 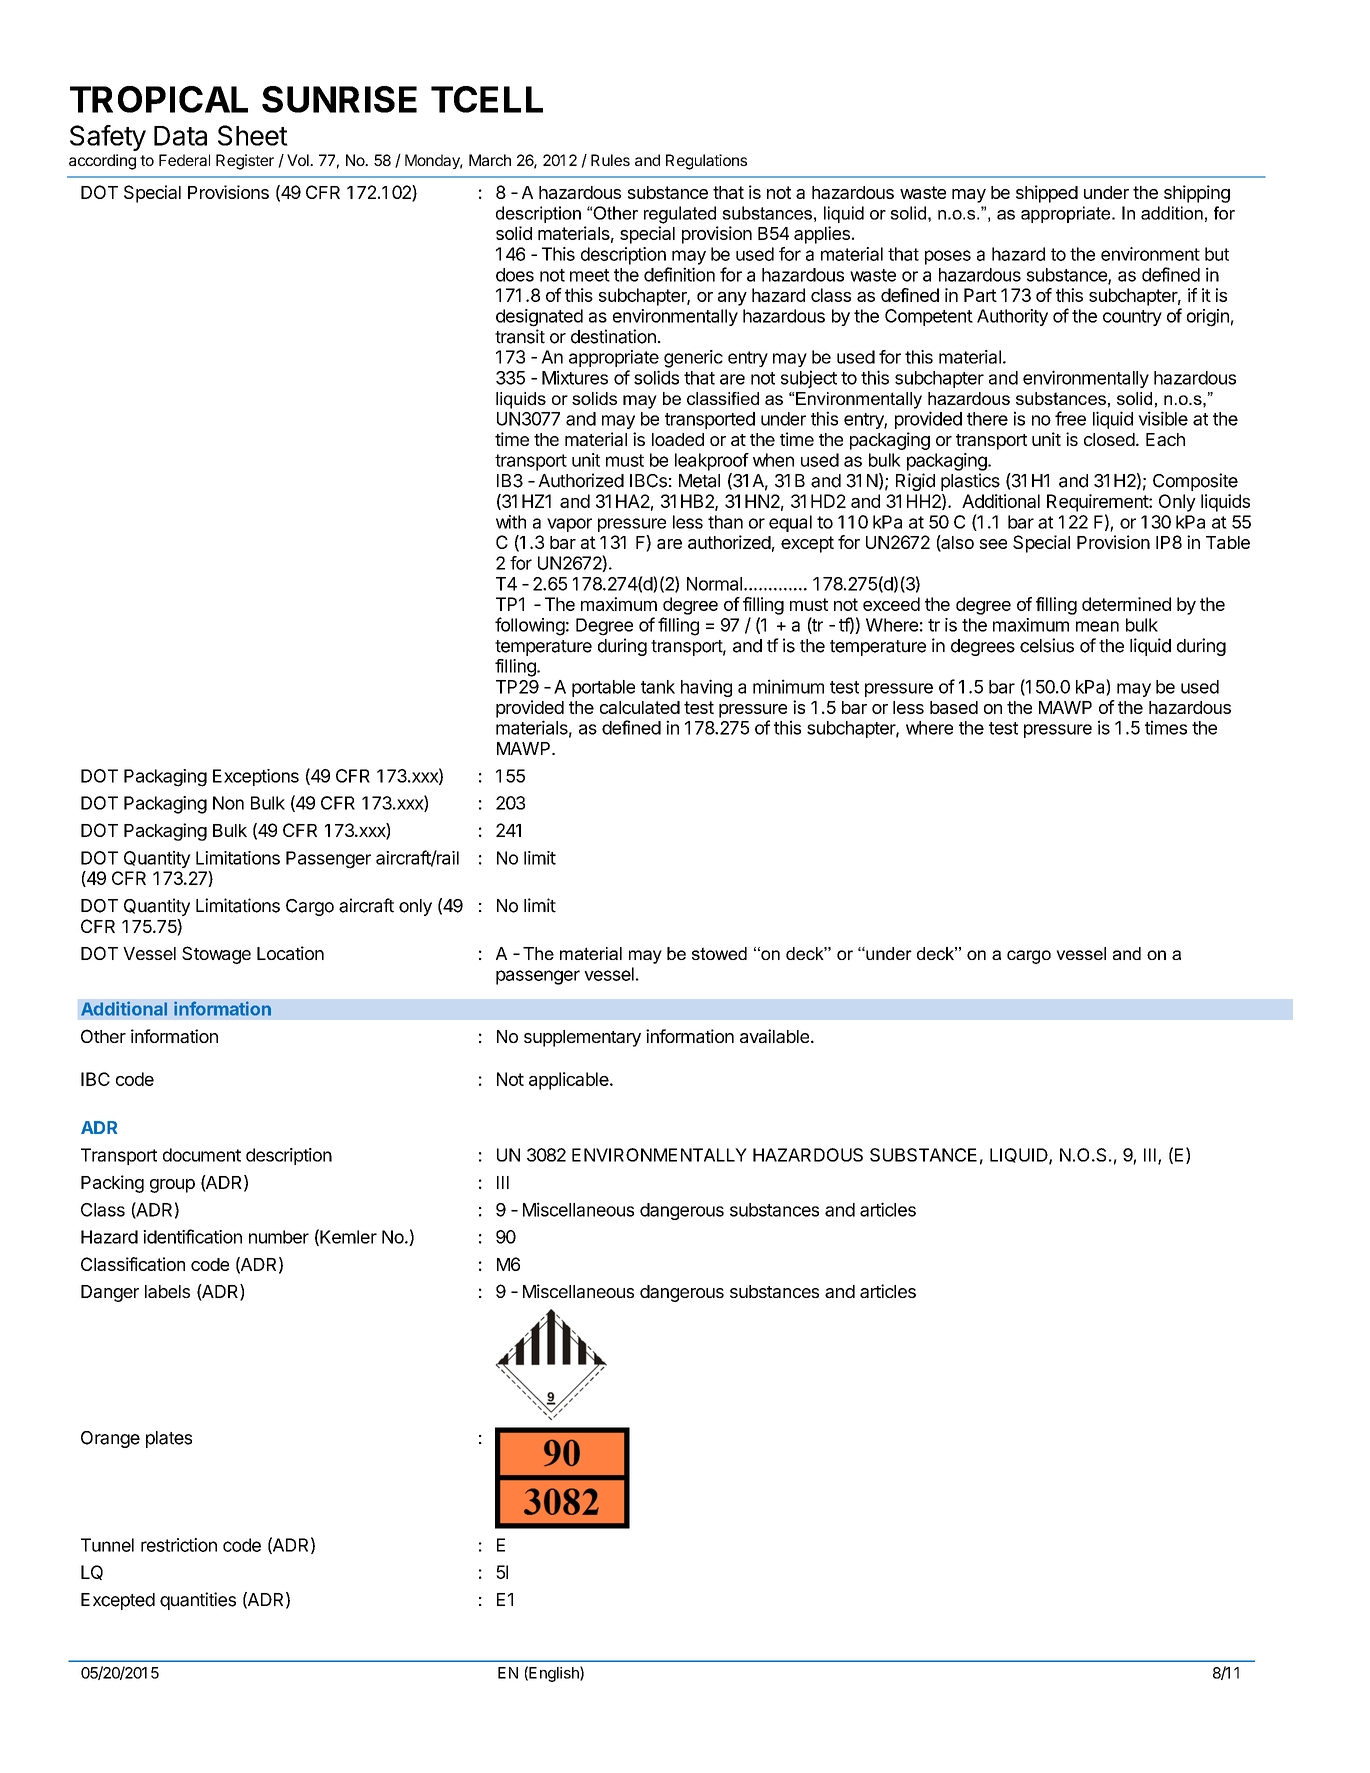 What do you see at coordinates (279, 1237) in the page?
I see `number` at bounding box center [279, 1237].
